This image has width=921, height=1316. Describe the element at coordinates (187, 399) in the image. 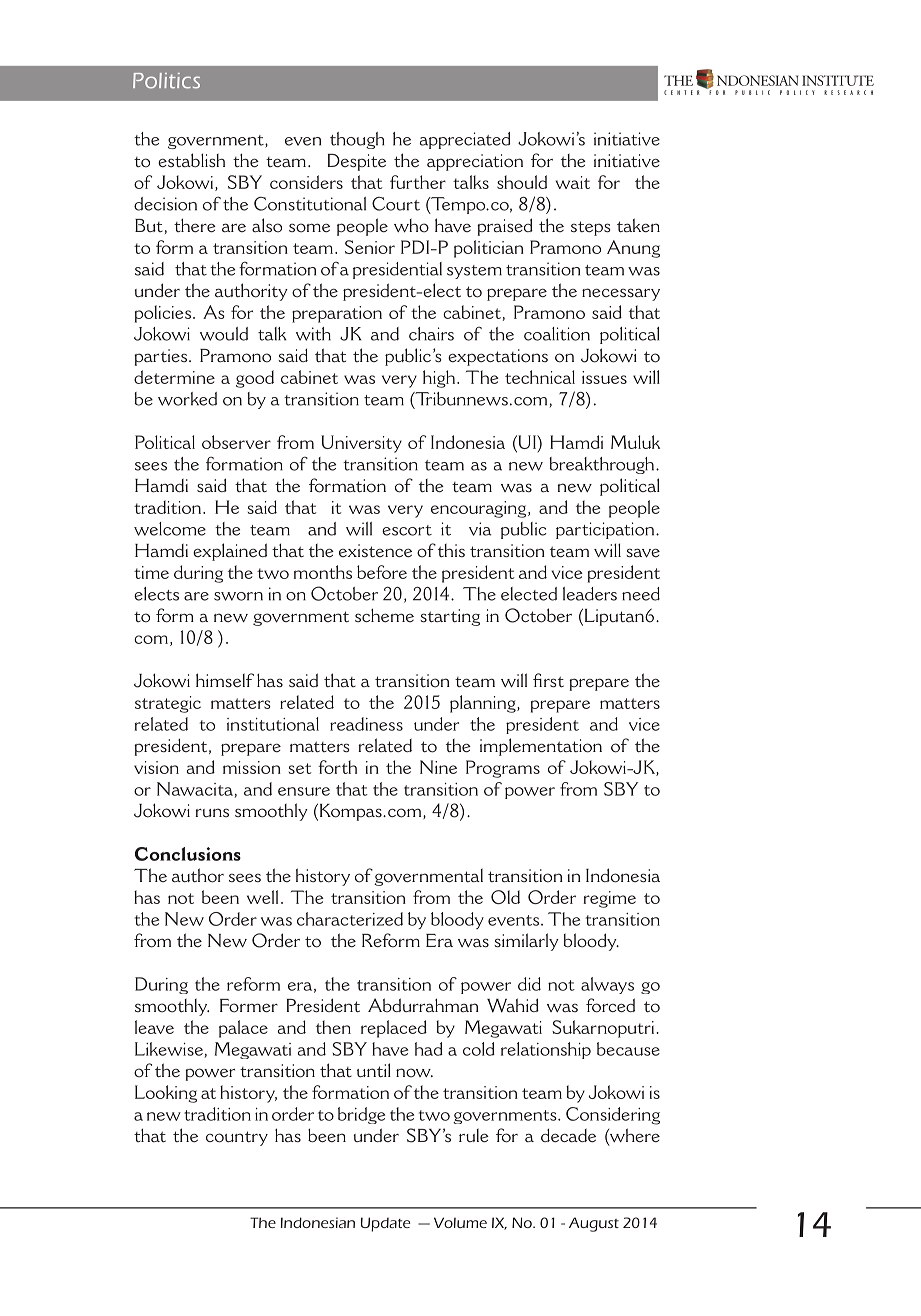

I see `worked` at that location.
